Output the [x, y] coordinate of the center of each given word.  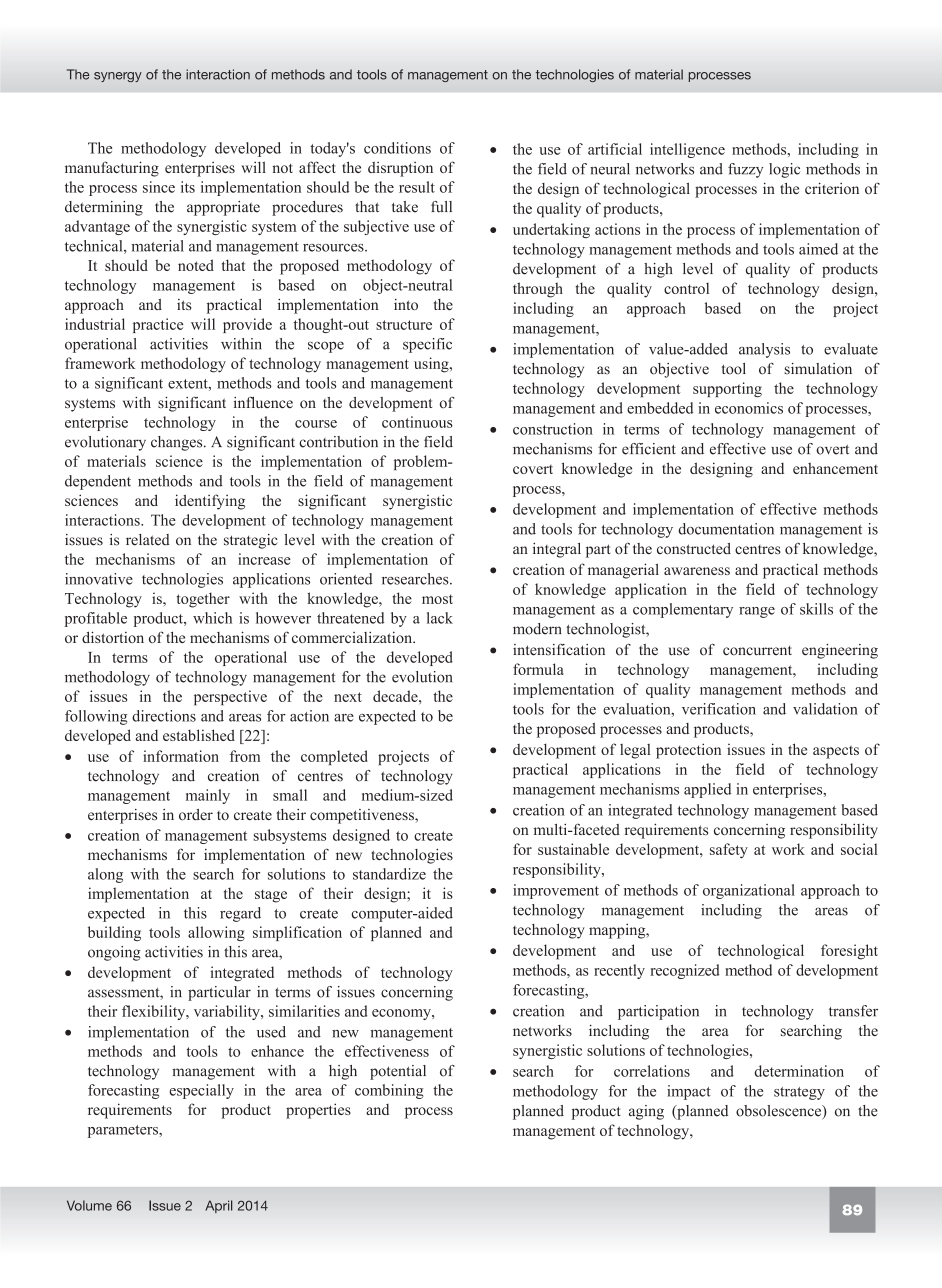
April [219, 1206]
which [212, 618]
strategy [799, 1093]
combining [389, 1091]
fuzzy [745, 170]
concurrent [757, 651]
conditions [397, 148]
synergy [118, 77]
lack [440, 618]
